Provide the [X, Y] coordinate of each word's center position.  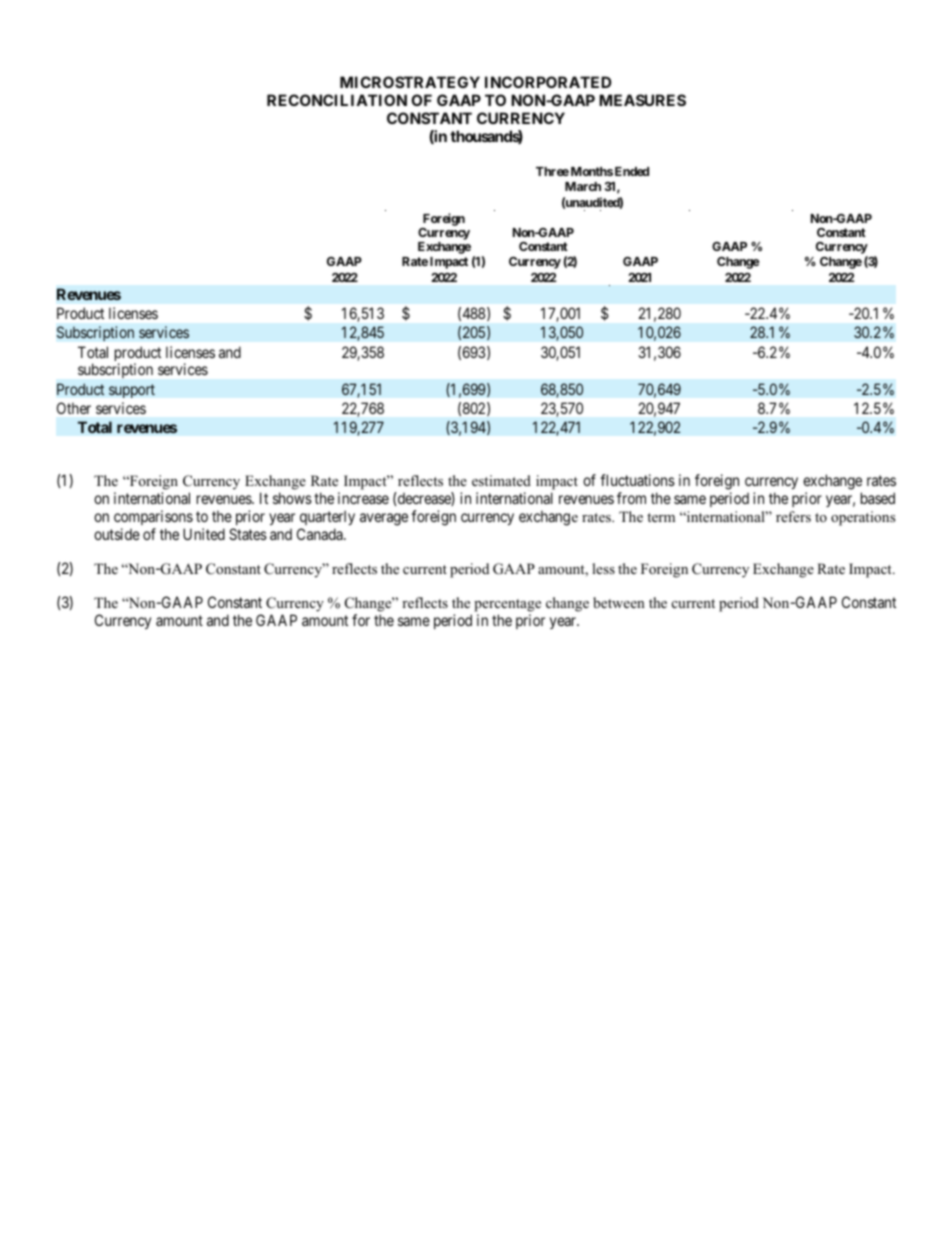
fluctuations [637, 480]
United [204, 534]
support [132, 391]
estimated [501, 480]
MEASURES [642, 100]
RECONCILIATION [337, 100]
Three [552, 171]
